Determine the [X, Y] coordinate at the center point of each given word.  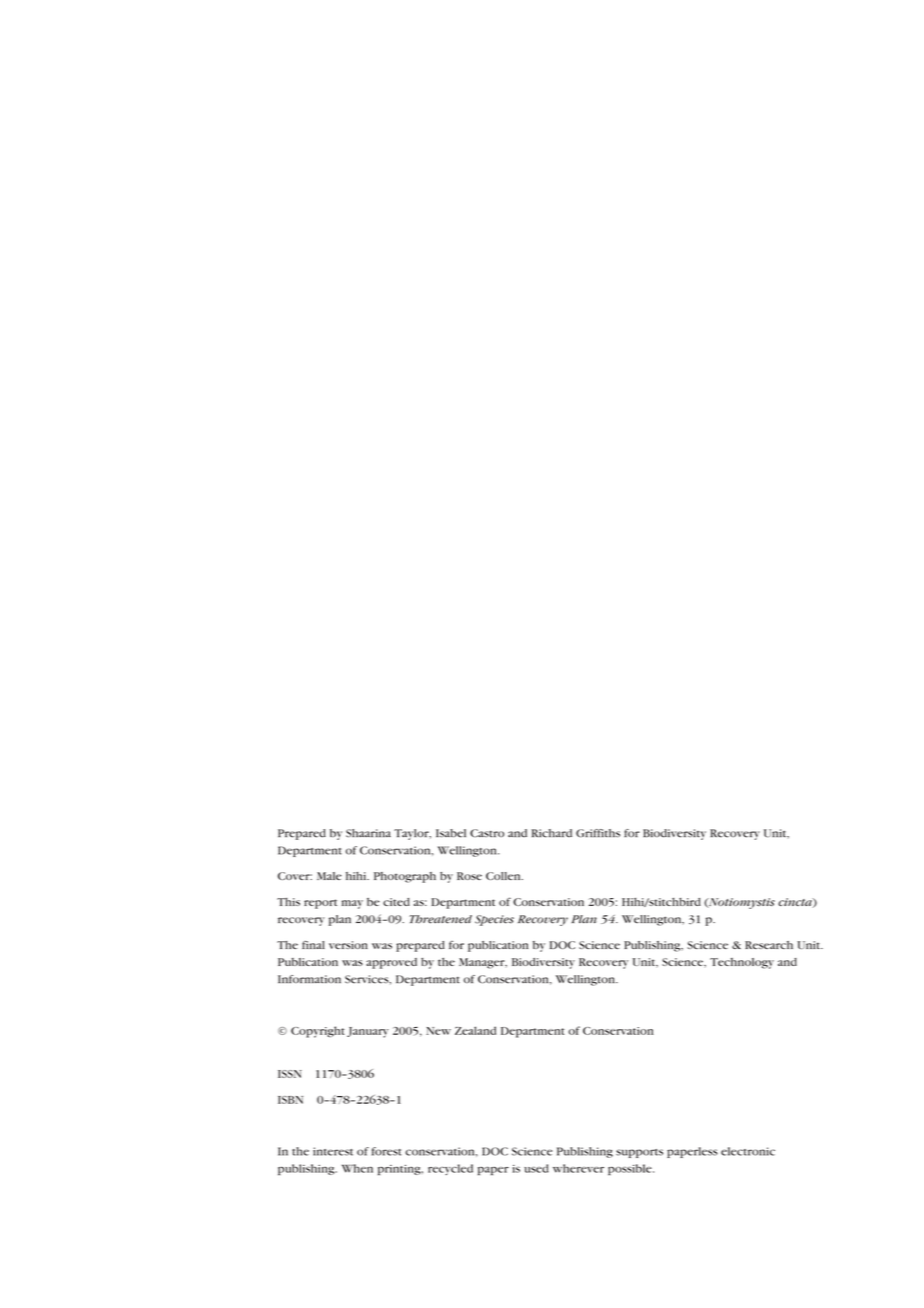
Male [329, 876]
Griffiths [598, 833]
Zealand [475, 1030]
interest [333, 1151]
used [536, 1168]
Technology [742, 963]
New [438, 1031]
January [368, 1032]
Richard [551, 833]
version [348, 945]
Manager [483, 963]
